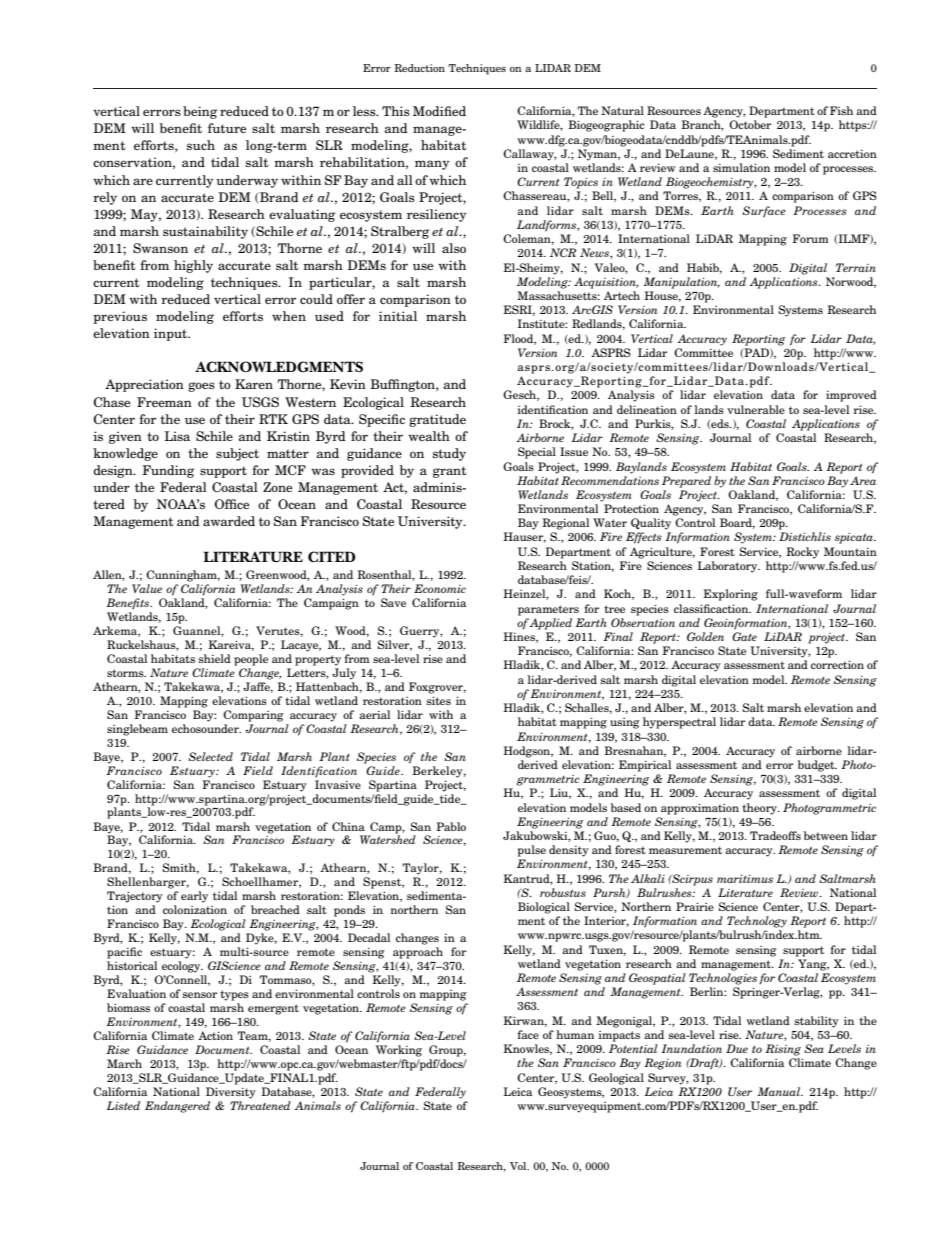 The image size is (952, 1233). What do you see at coordinates (451, 826) in the screenshot?
I see `Pablo` at bounding box center [451, 826].
